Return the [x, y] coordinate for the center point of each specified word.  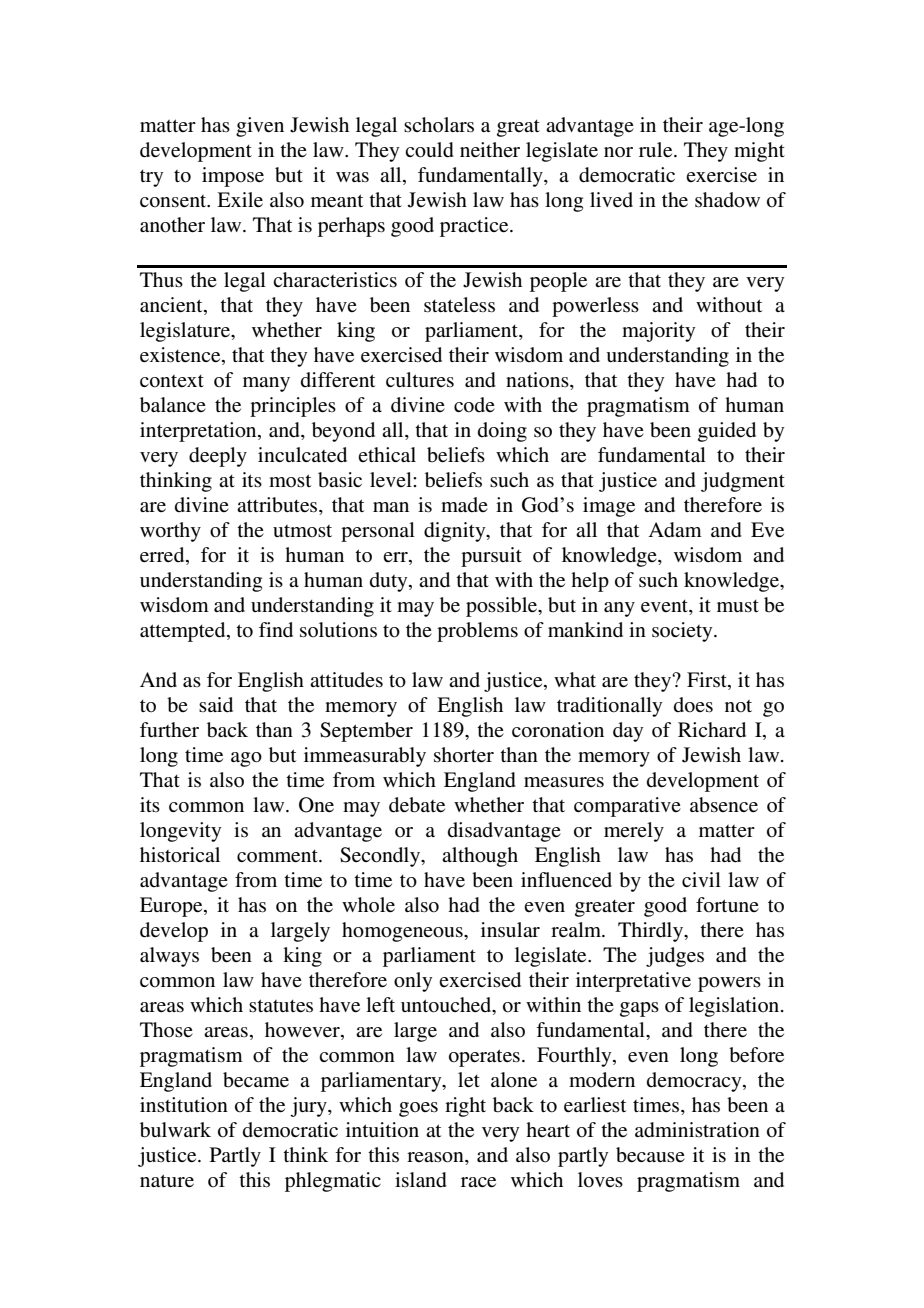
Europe [172, 907]
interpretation [199, 432]
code [474, 405]
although [480, 857]
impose [233, 177]
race [478, 1182]
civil [701, 879]
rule [657, 150]
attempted [184, 632]
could [429, 150]
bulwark [175, 1130]
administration [697, 1130]
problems [477, 632]
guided [727, 432]
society [683, 632]
